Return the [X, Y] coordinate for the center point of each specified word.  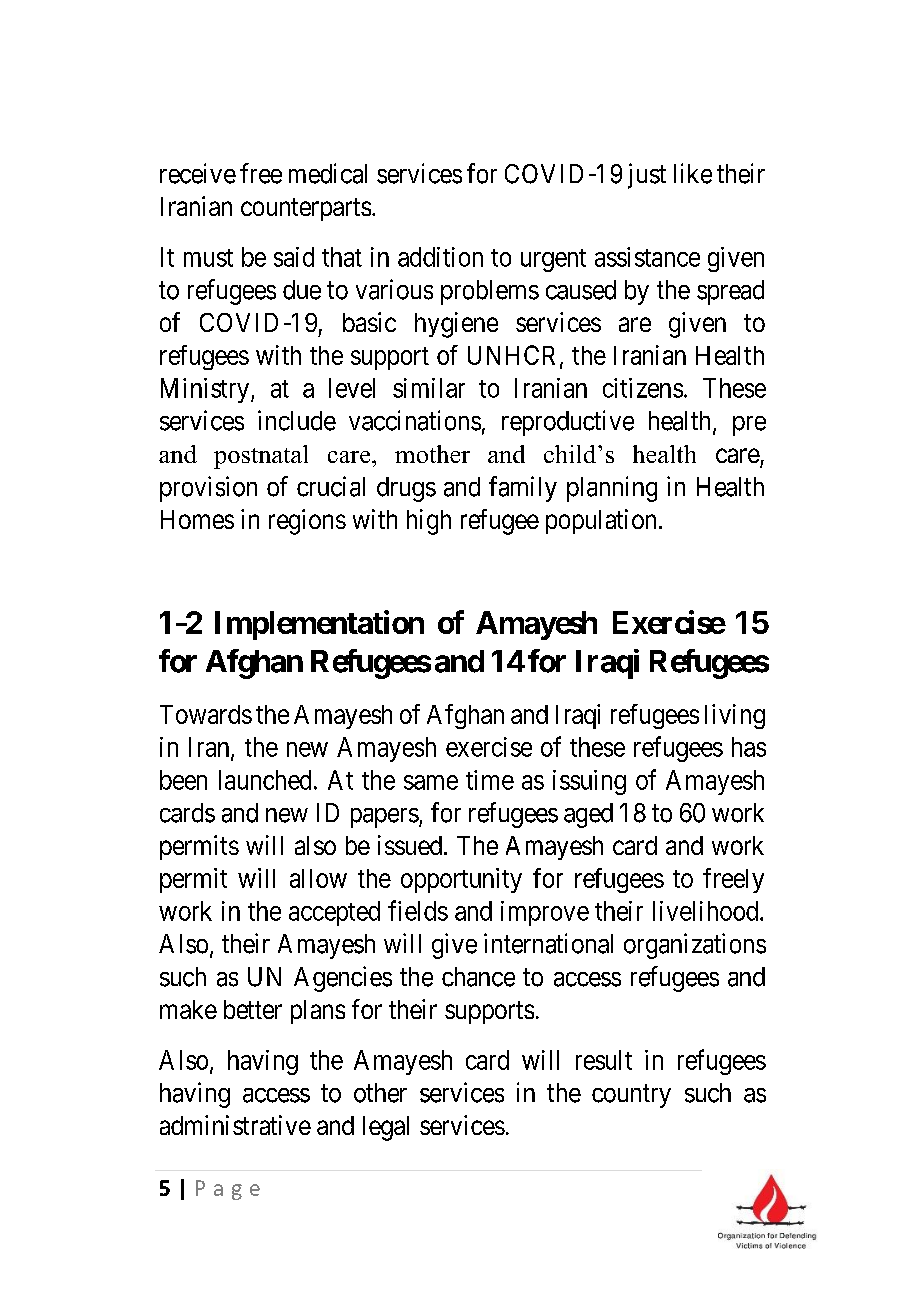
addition [440, 257]
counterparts [306, 209]
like [693, 173]
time [490, 780]
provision [208, 489]
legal [386, 1128]
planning [612, 489]
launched [265, 780]
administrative [235, 1125]
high [429, 522]
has [749, 747]
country [631, 1096]
